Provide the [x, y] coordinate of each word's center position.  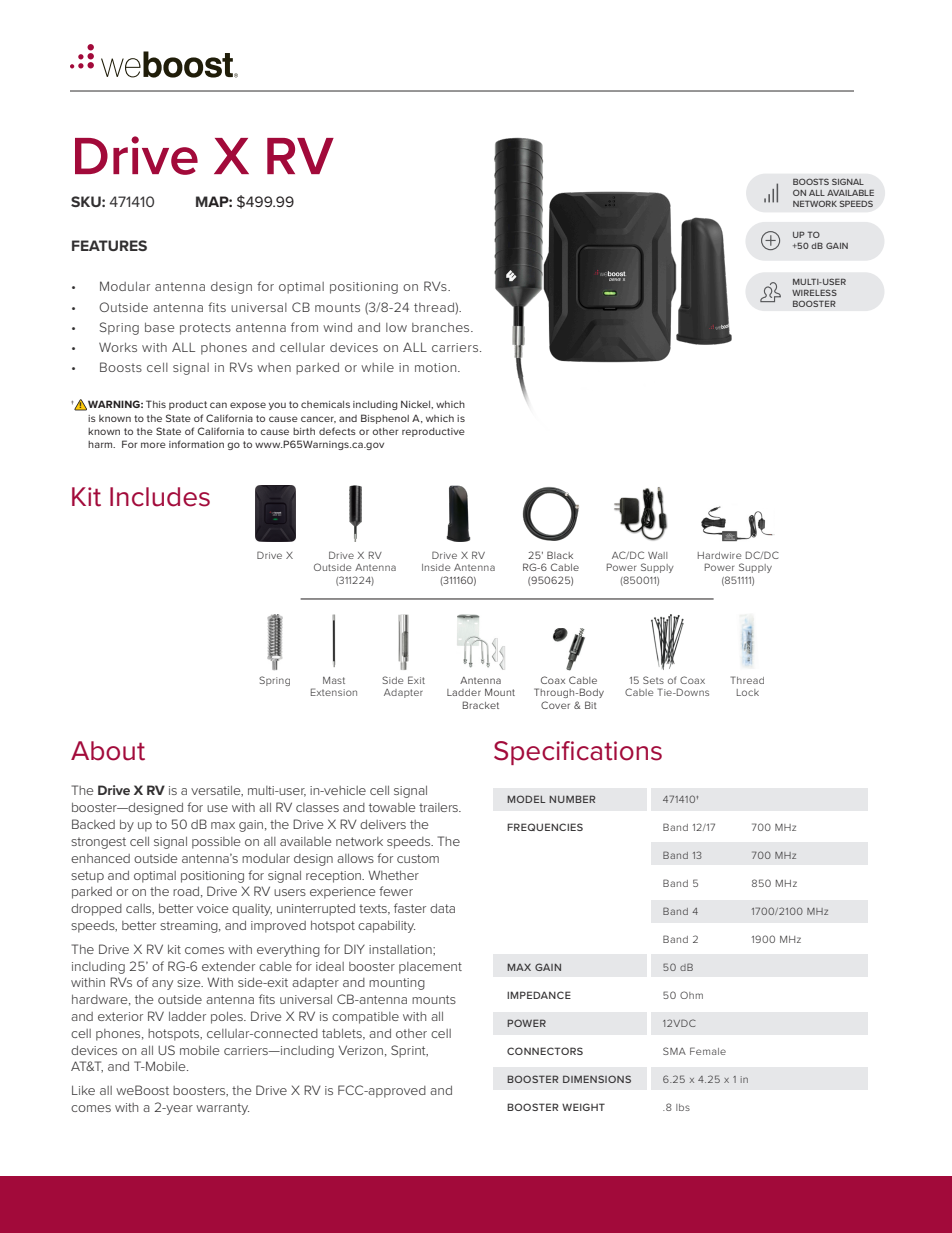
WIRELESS [814, 292]
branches [442, 327]
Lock [748, 692]
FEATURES [109, 245]
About [108, 751]
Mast [334, 680]
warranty [222, 1109]
